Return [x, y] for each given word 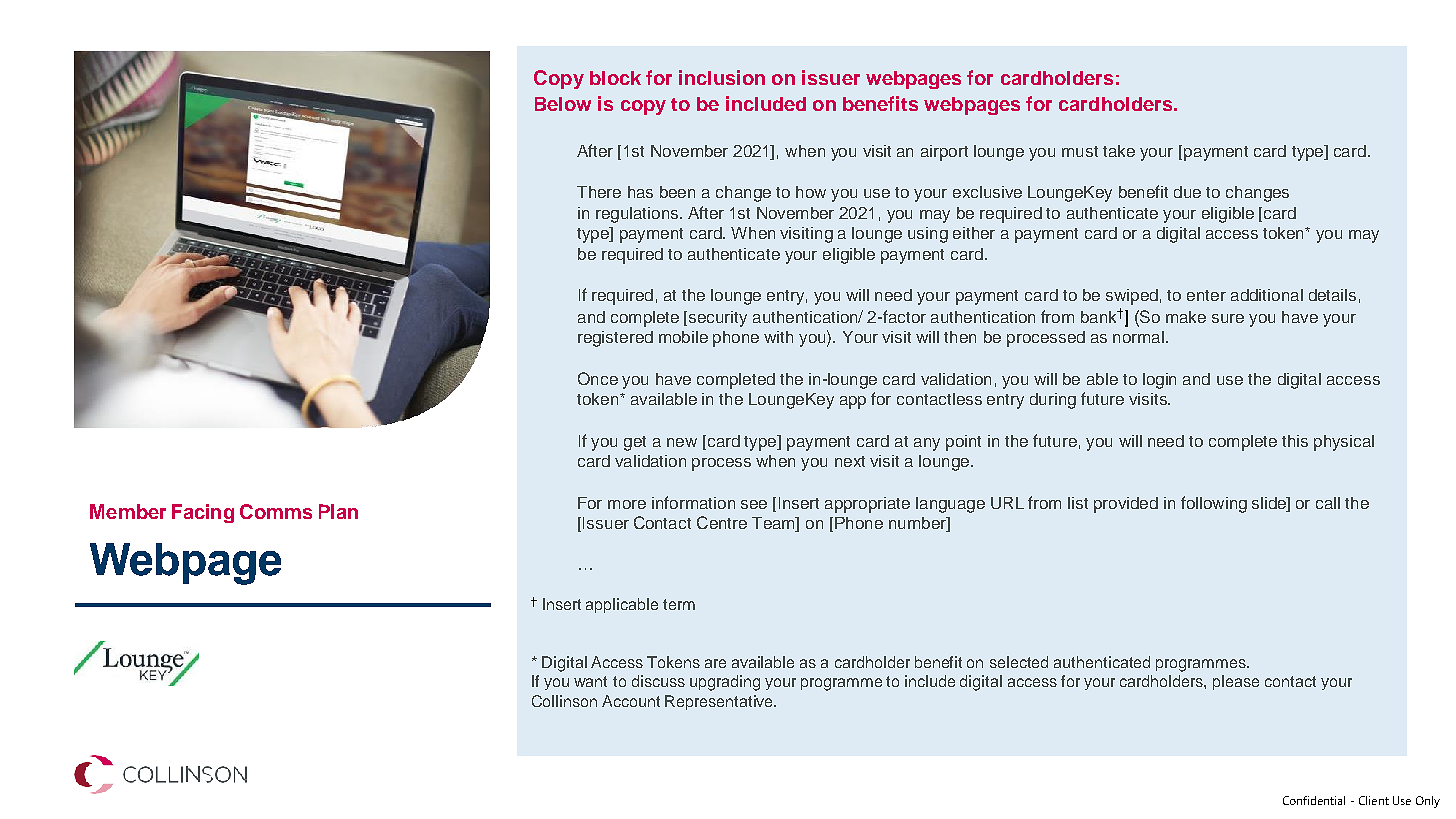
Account [631, 701]
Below [563, 104]
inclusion [722, 77]
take [1119, 151]
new [682, 442]
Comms [276, 511]
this [1295, 441]
